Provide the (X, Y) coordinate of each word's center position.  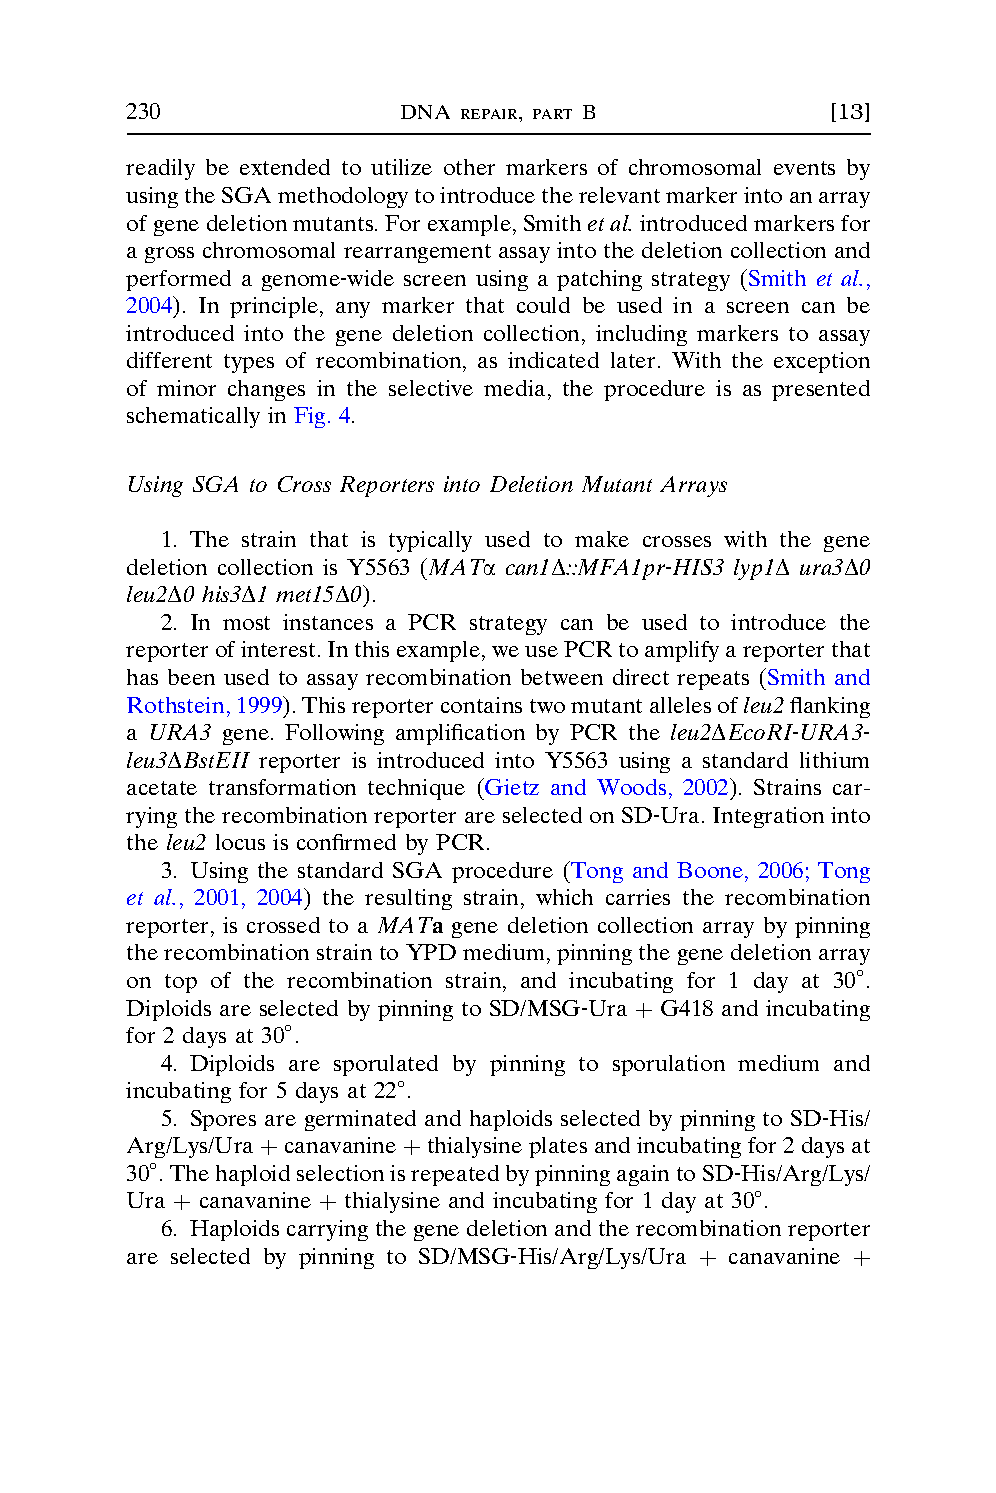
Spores (223, 1120)
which (564, 897)
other (469, 167)
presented (821, 390)
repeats (713, 680)
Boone (711, 870)
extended (285, 167)
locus (240, 842)
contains (481, 705)
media (514, 388)
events (804, 168)
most (246, 623)
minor (186, 388)
